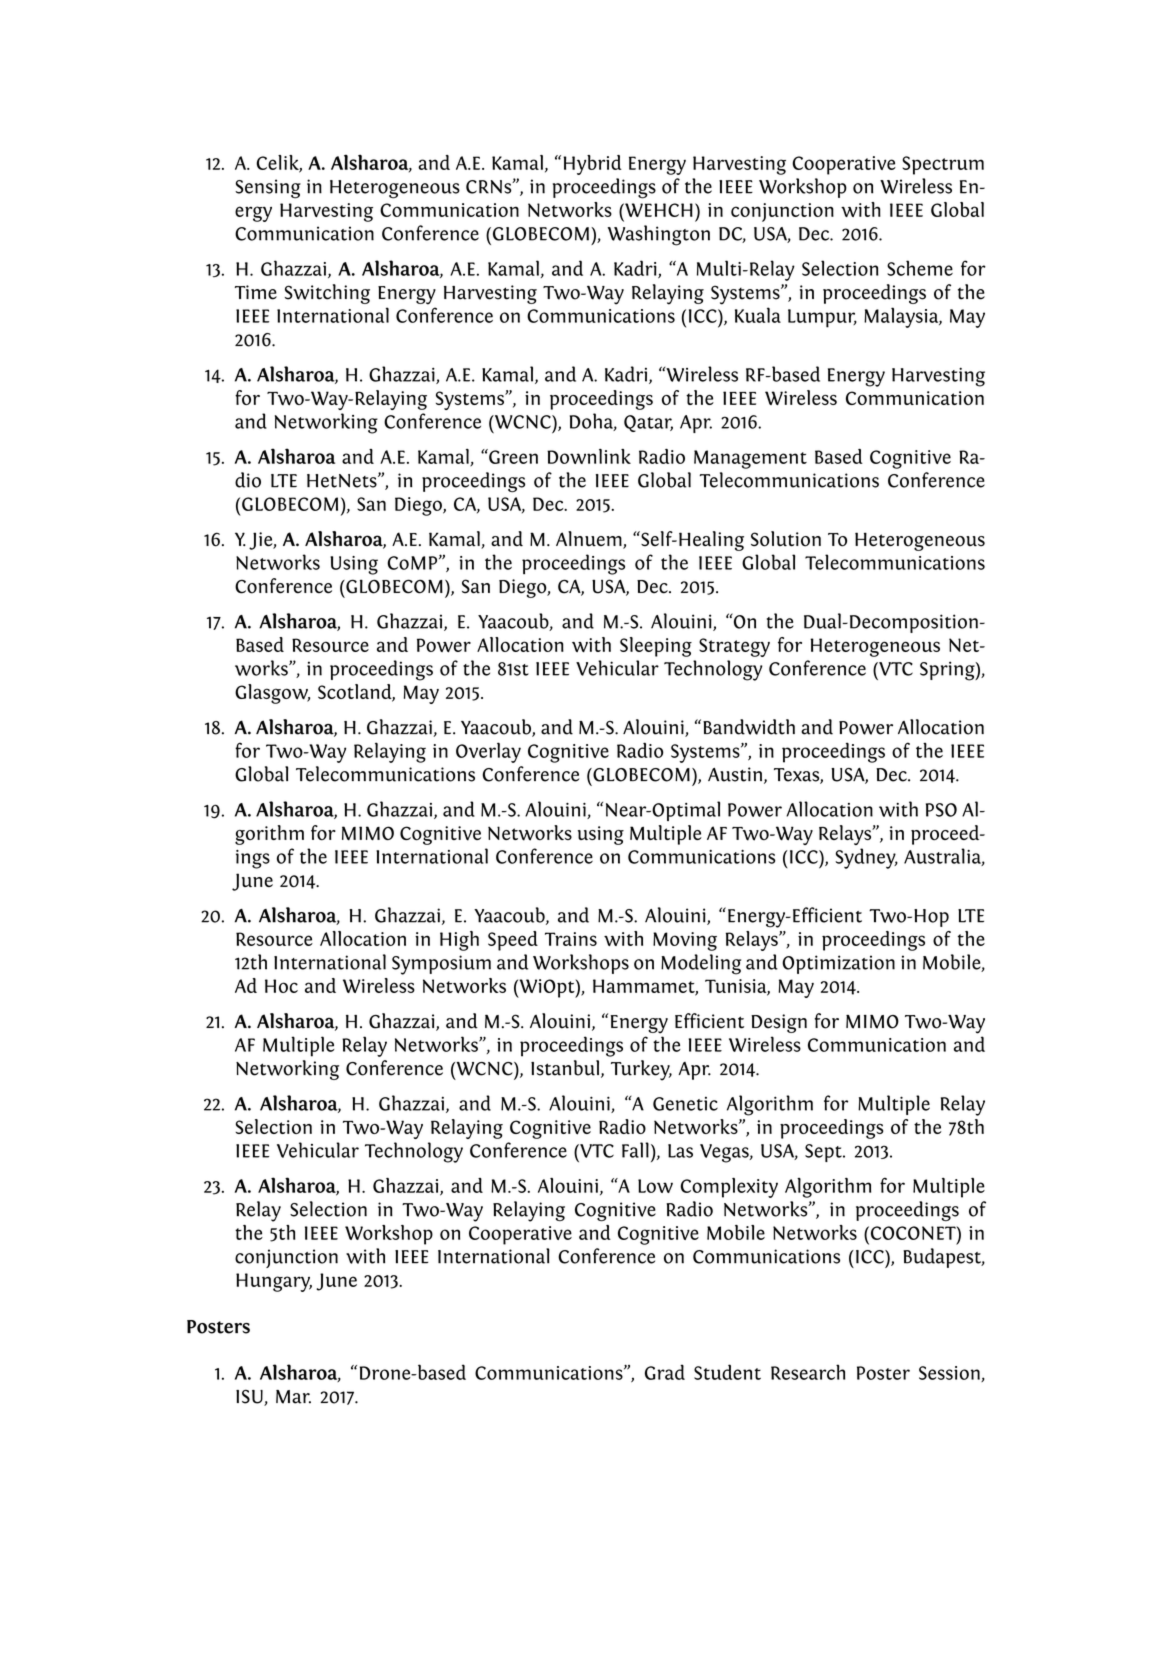 The image size is (1171, 1656). What do you see at coordinates (941, 810) in the document?
I see `PSO` at bounding box center [941, 810].
